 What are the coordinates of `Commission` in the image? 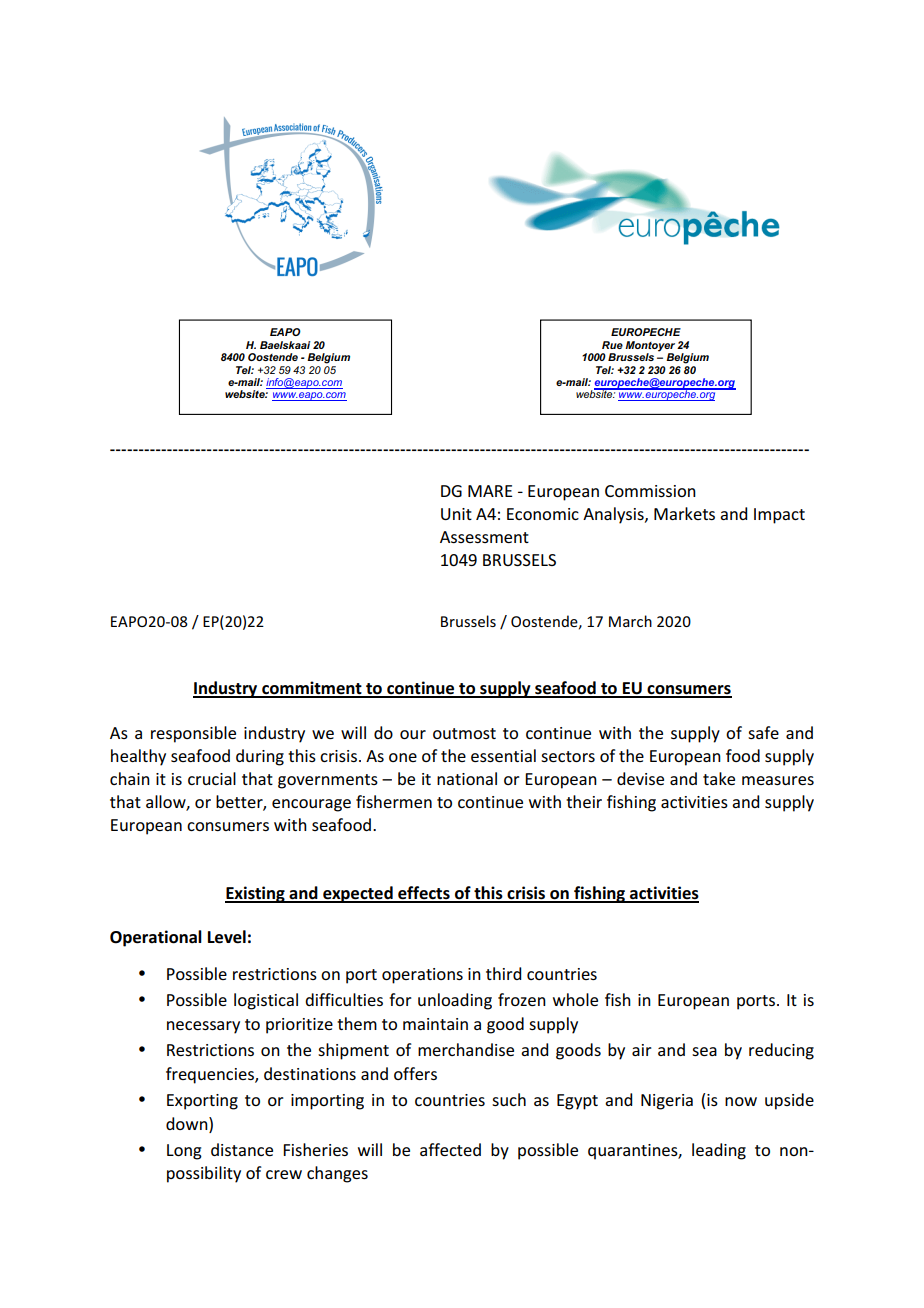 It's located at (650, 491).
